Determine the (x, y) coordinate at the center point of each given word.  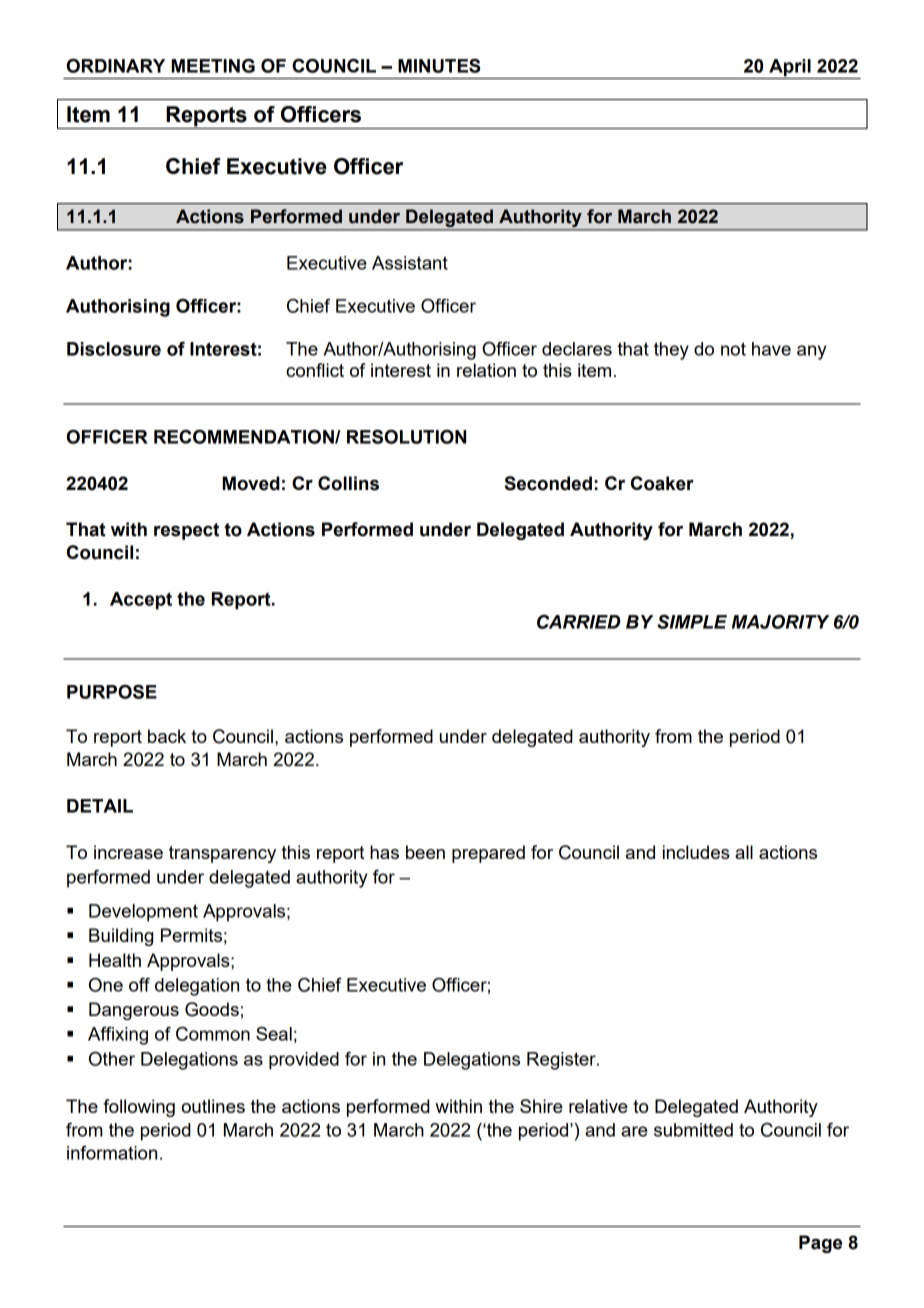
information (112, 1153)
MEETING (213, 65)
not (733, 349)
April (790, 69)
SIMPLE (692, 622)
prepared (488, 854)
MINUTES (439, 65)
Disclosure (114, 349)
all (744, 852)
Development (143, 913)
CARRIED (578, 622)
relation (486, 370)
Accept (141, 601)
